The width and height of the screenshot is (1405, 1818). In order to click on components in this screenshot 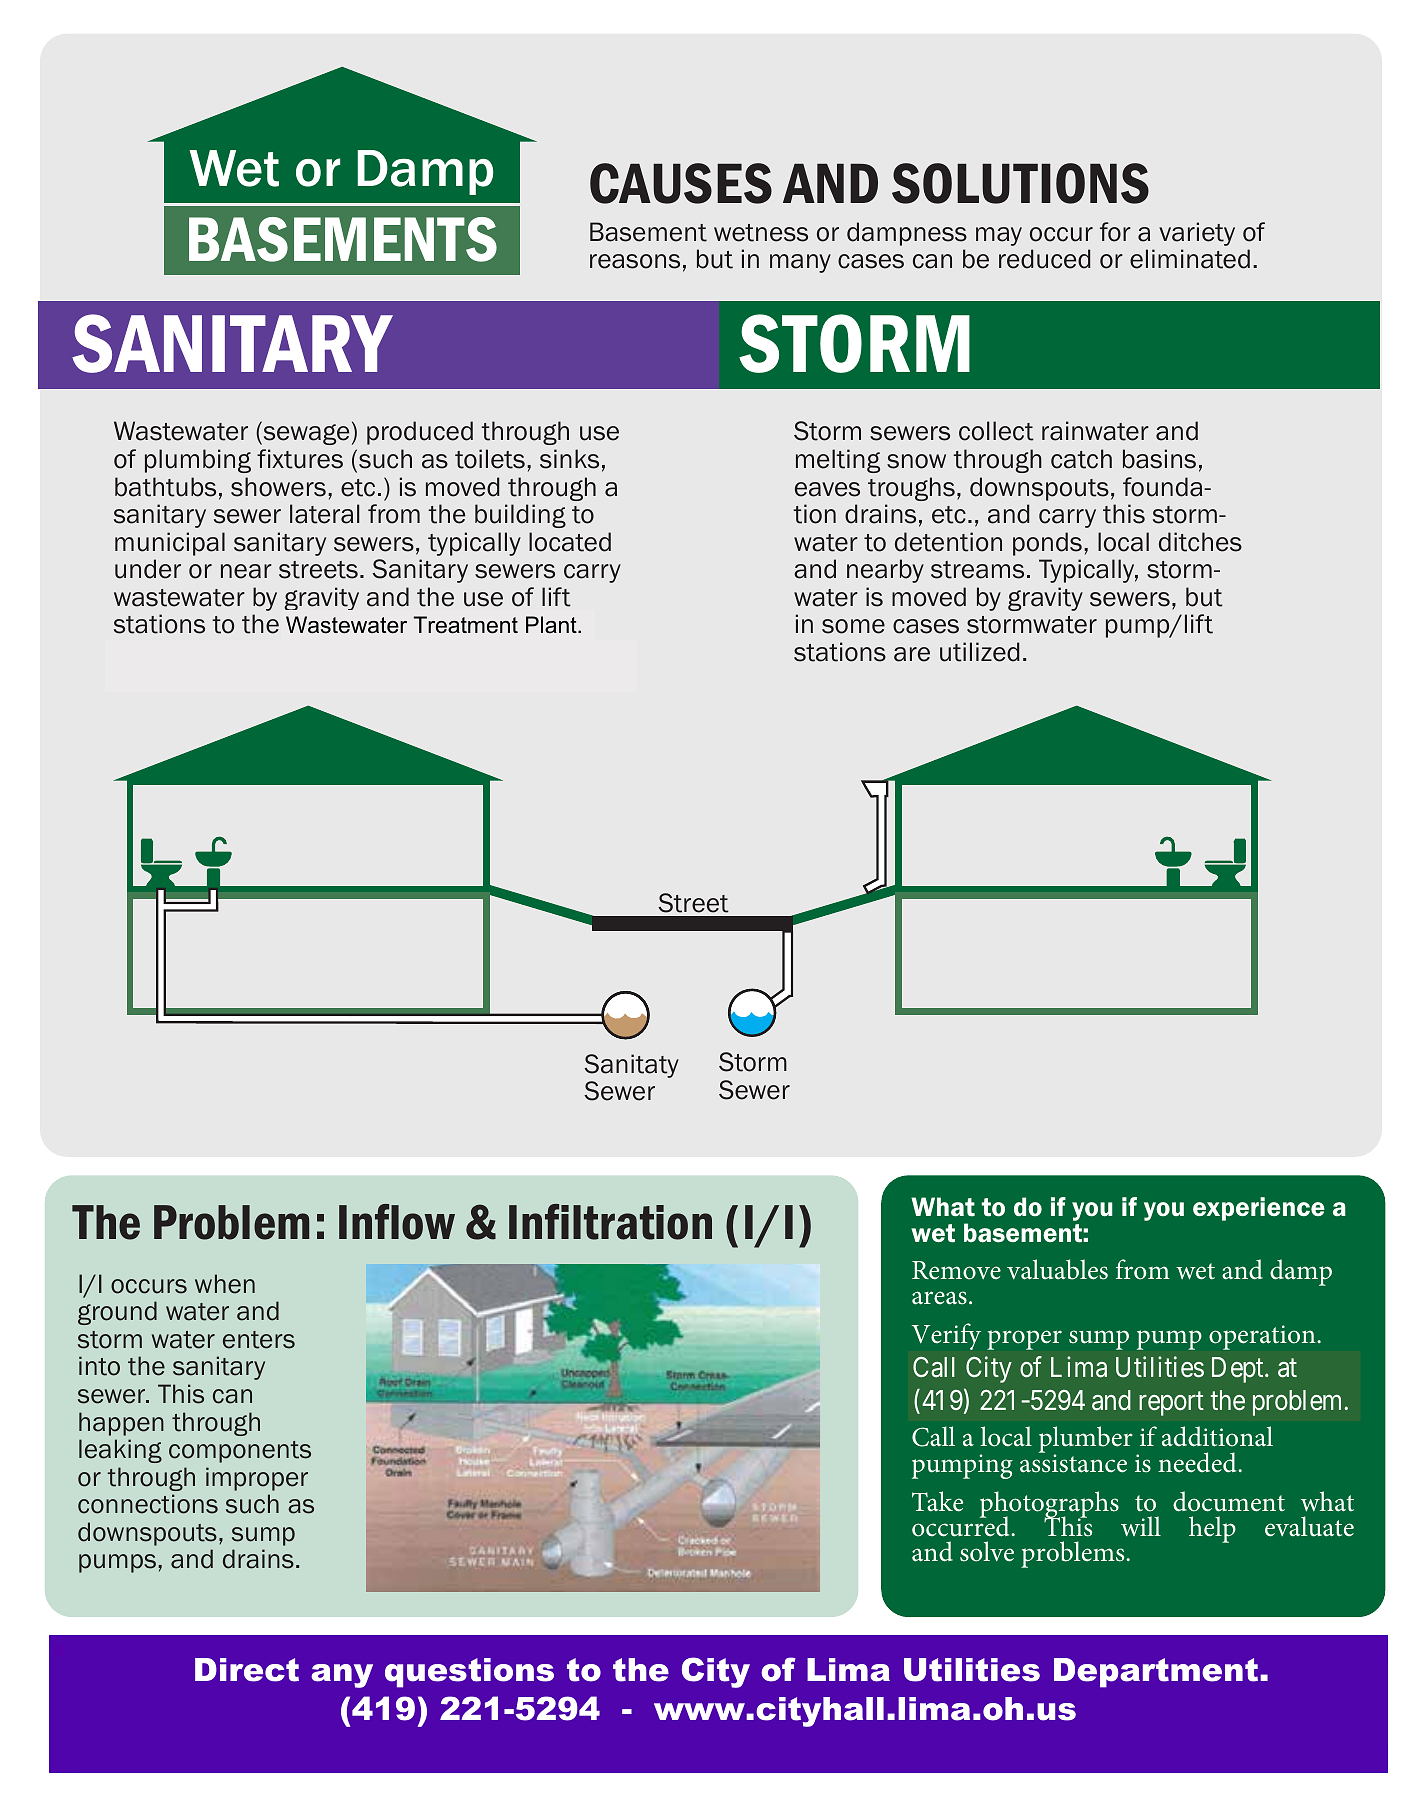, I will do `click(240, 1452)`.
